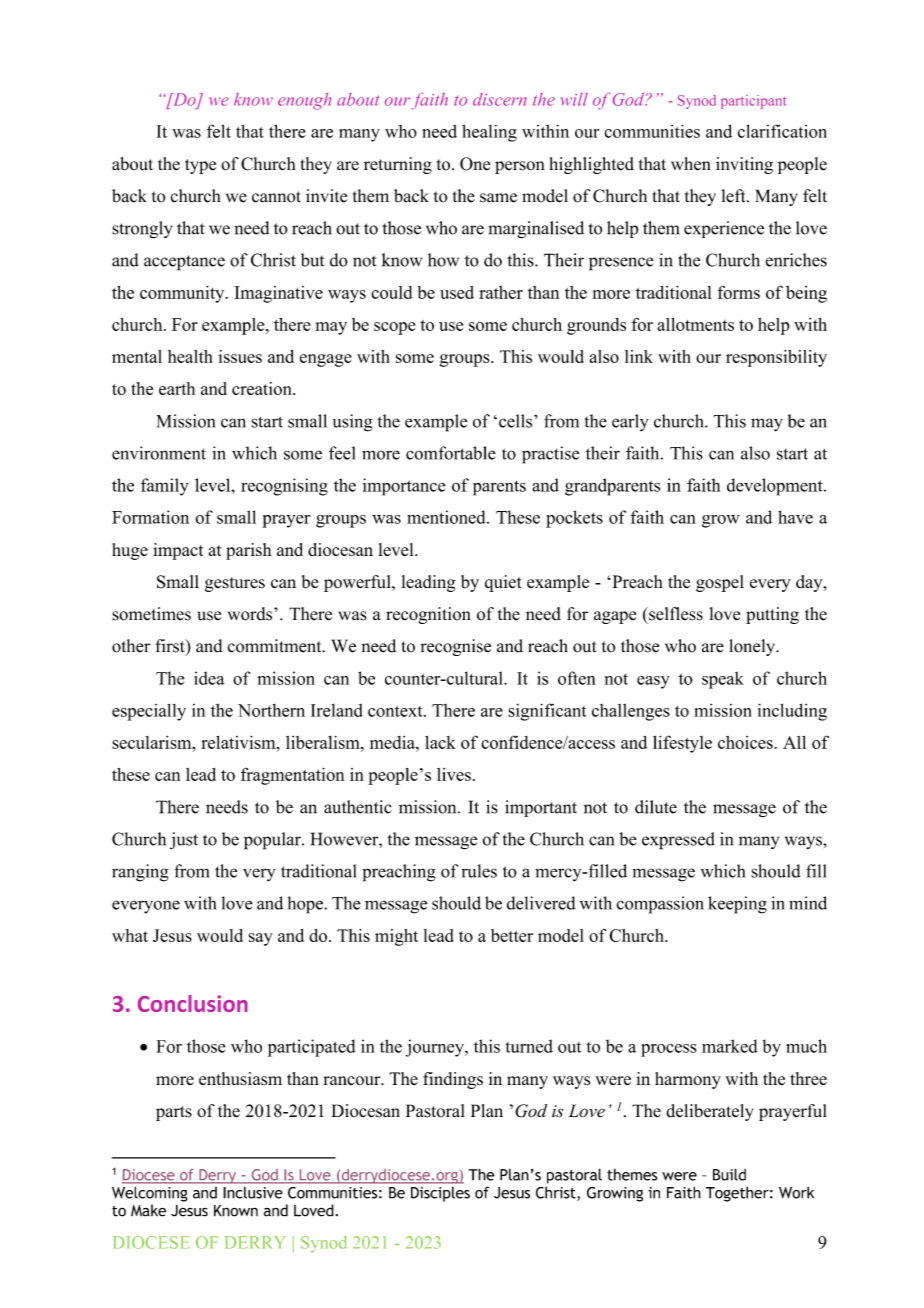 The width and height of the document is (924, 1308). What do you see at coordinates (753, 647) in the document?
I see `lonely` at bounding box center [753, 647].
